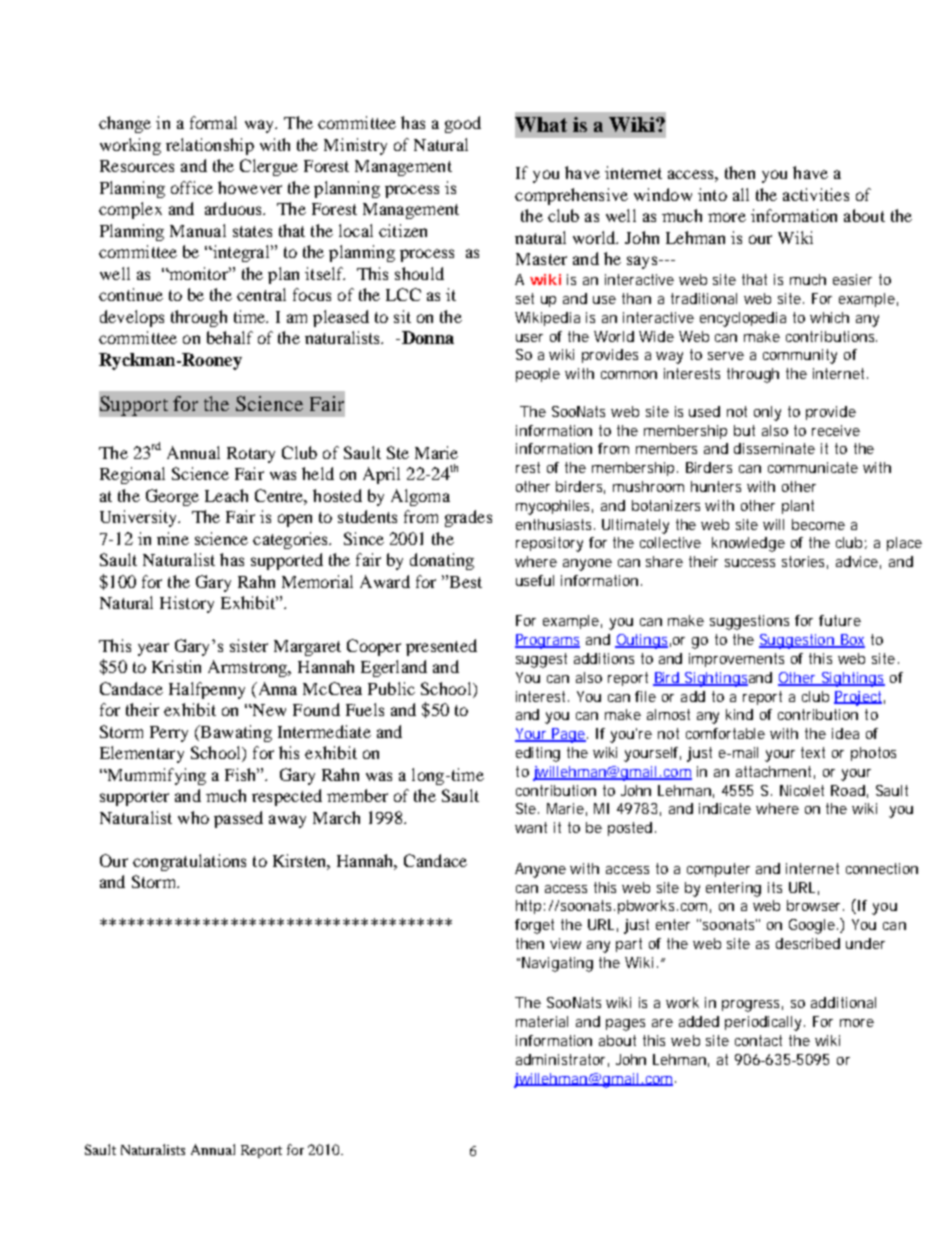 The height and width of the screenshot is (1233, 952). I want to click on useful, so click(535, 580).
